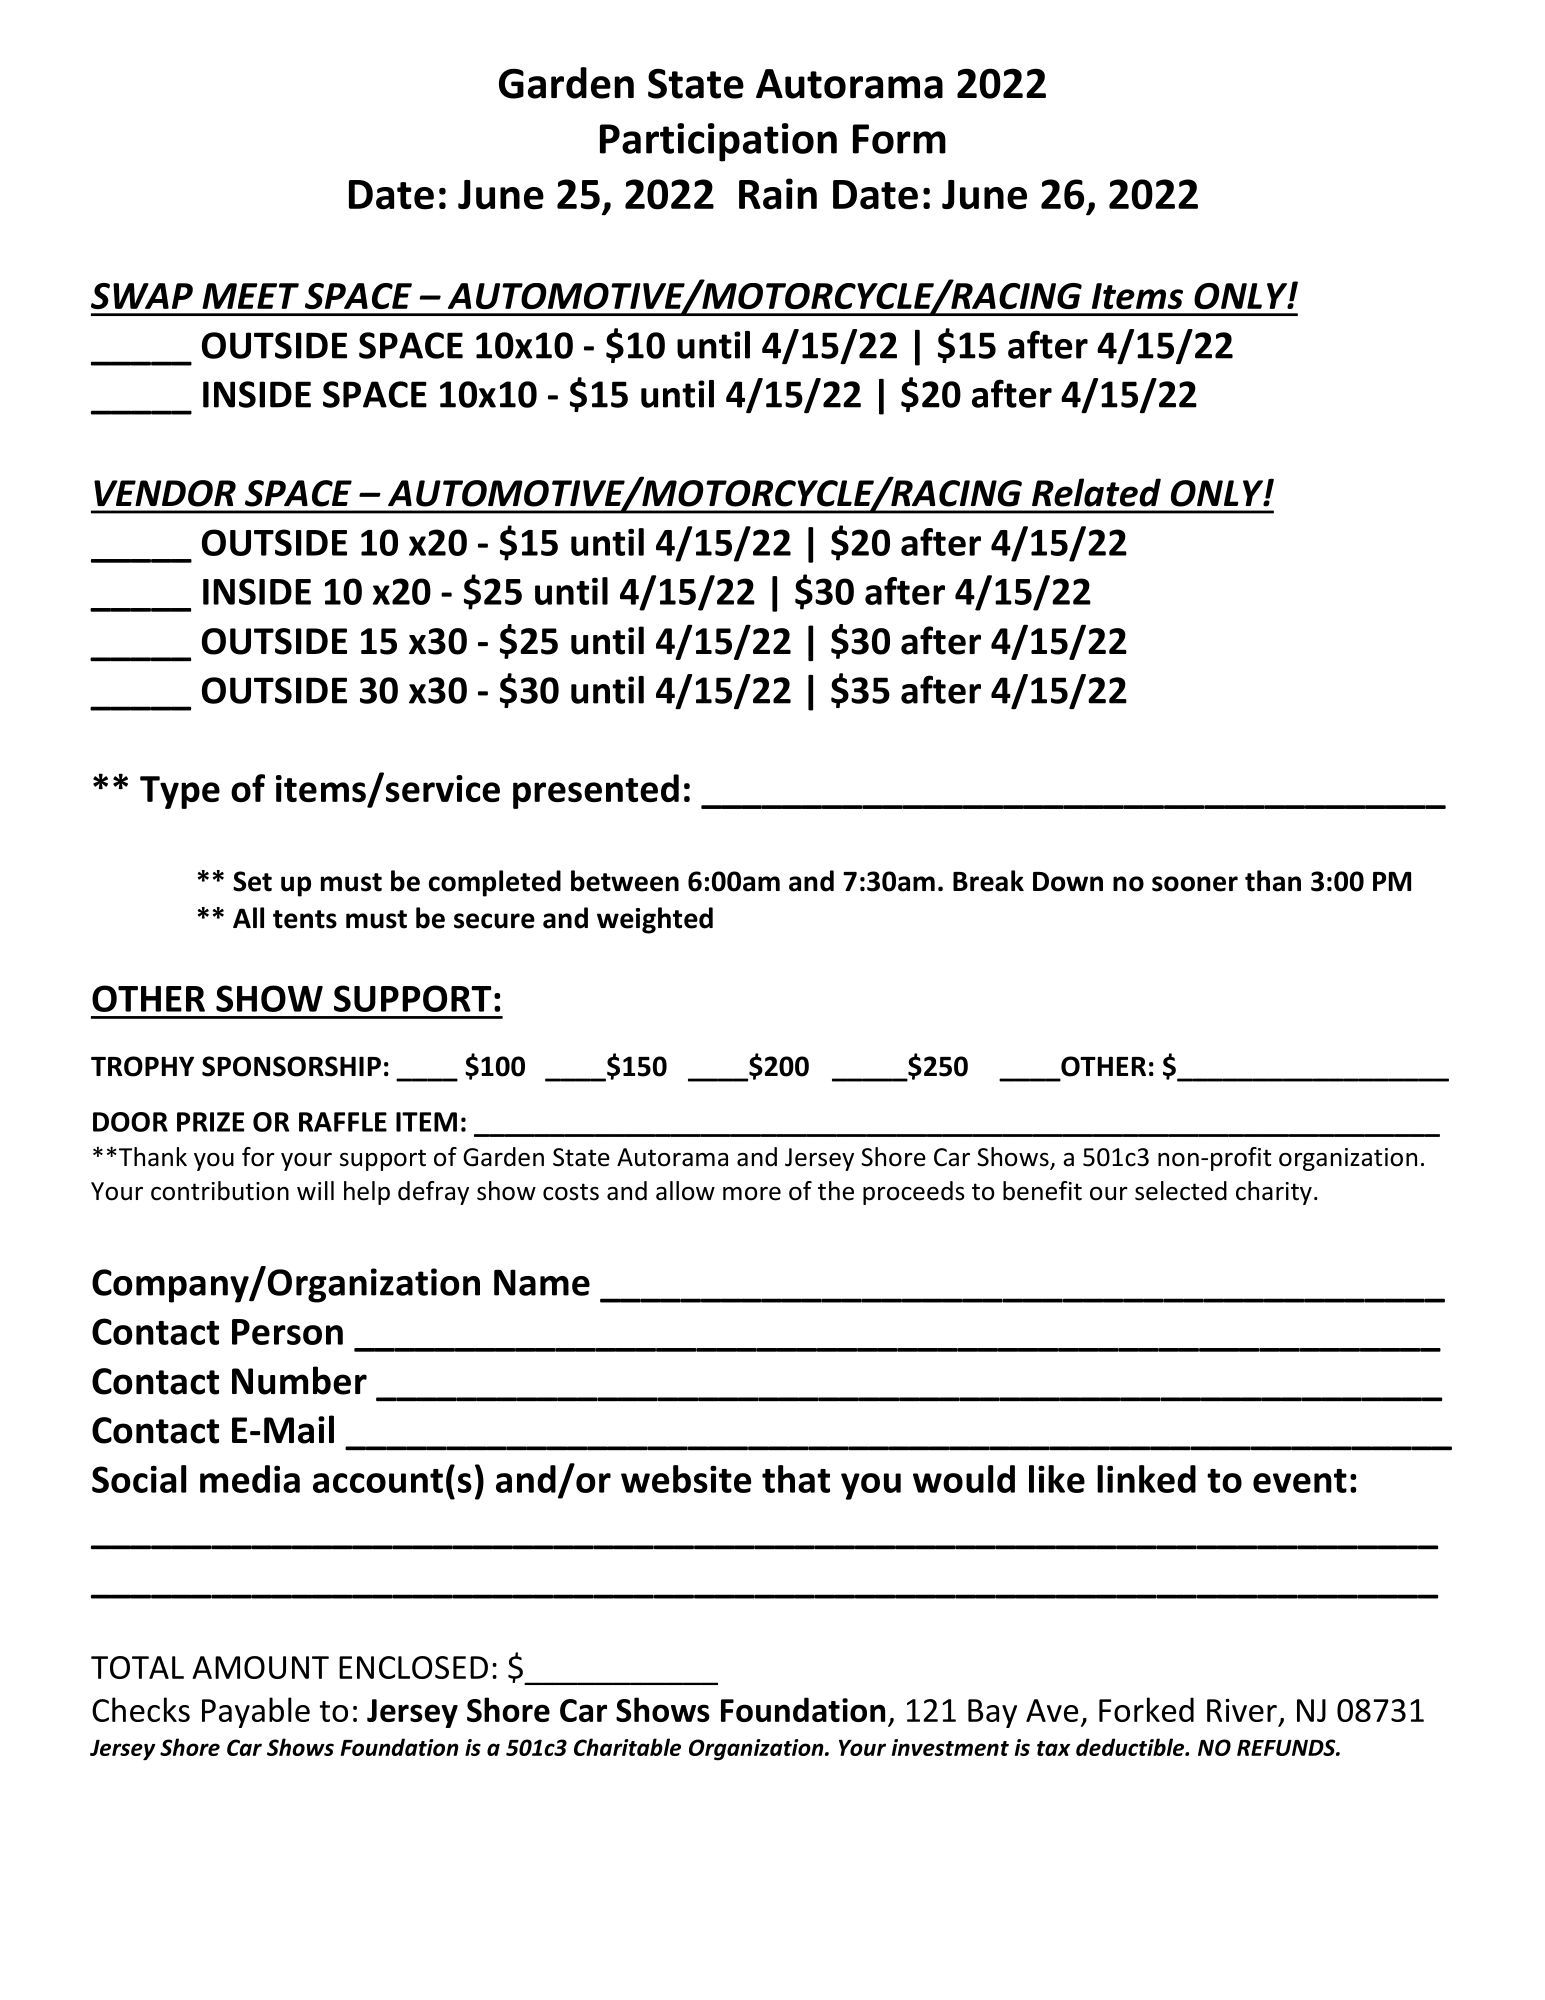 This page has height=2000, width=1545. What do you see at coordinates (250, 296) in the page?
I see `MEET` at bounding box center [250, 296].
